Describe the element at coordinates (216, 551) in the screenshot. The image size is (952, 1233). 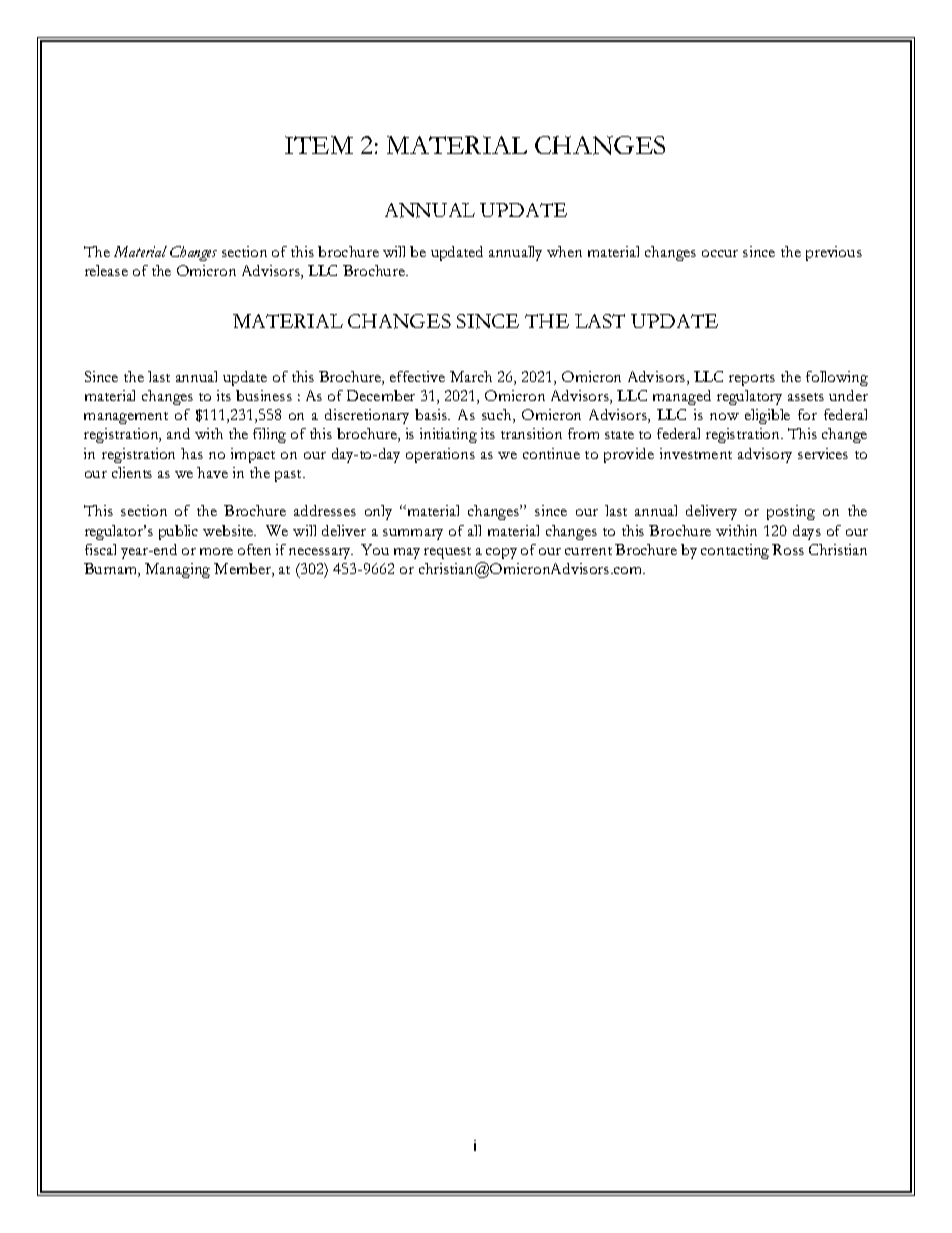
I see `more` at that location.
